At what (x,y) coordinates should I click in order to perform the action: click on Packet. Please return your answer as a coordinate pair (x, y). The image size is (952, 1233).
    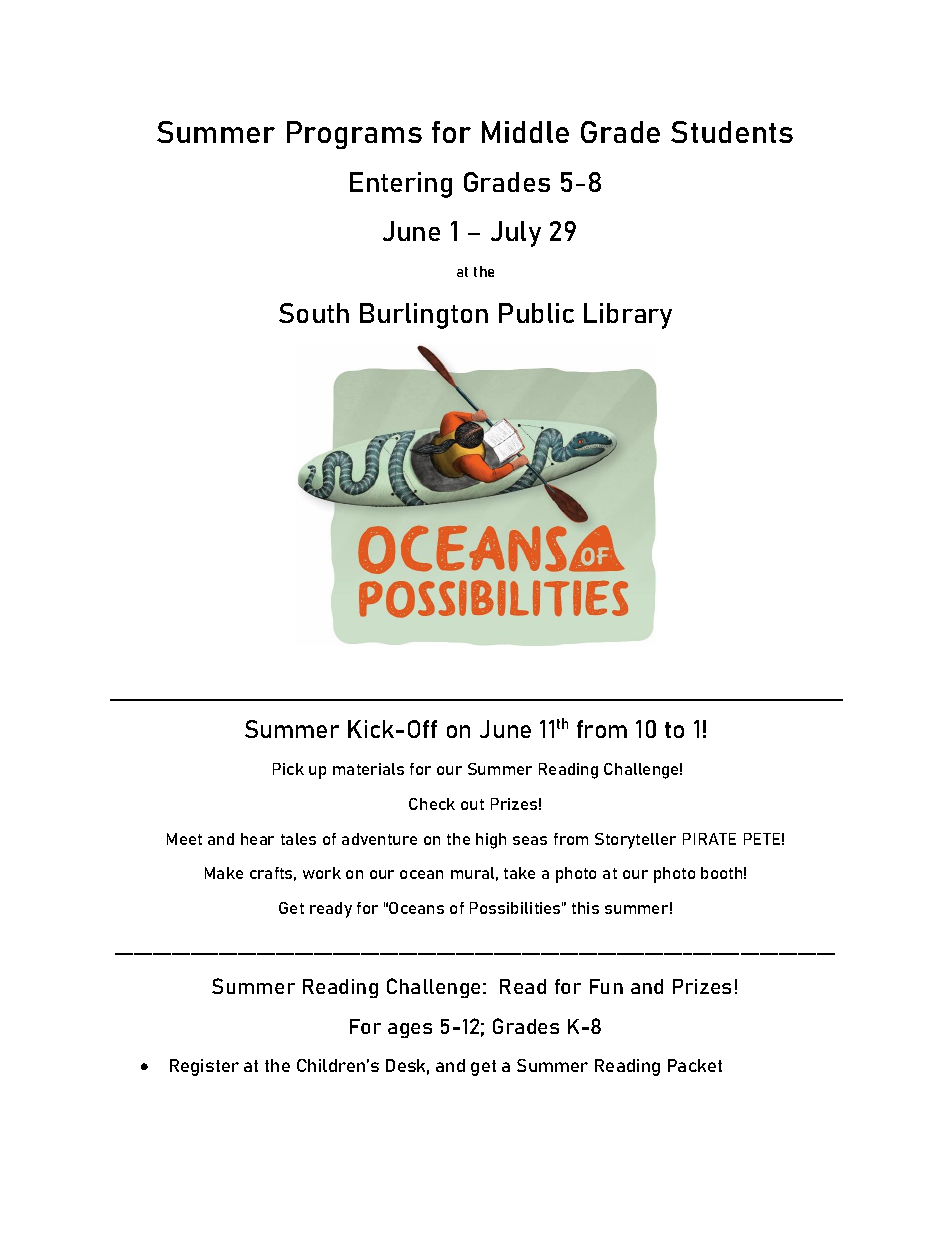
    Looking at the image, I should click on (695, 1065).
